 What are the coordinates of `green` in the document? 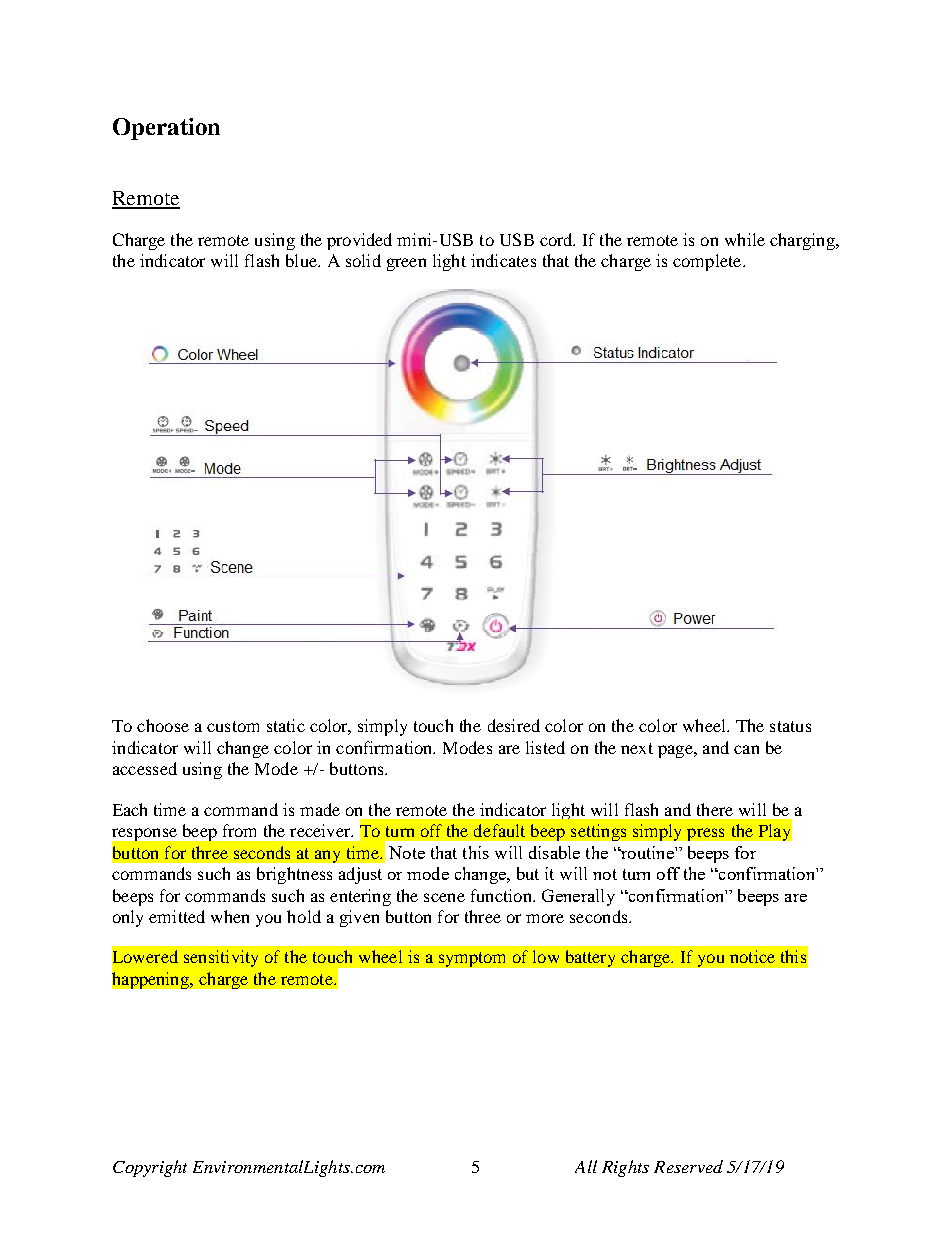 It's located at (406, 264).
